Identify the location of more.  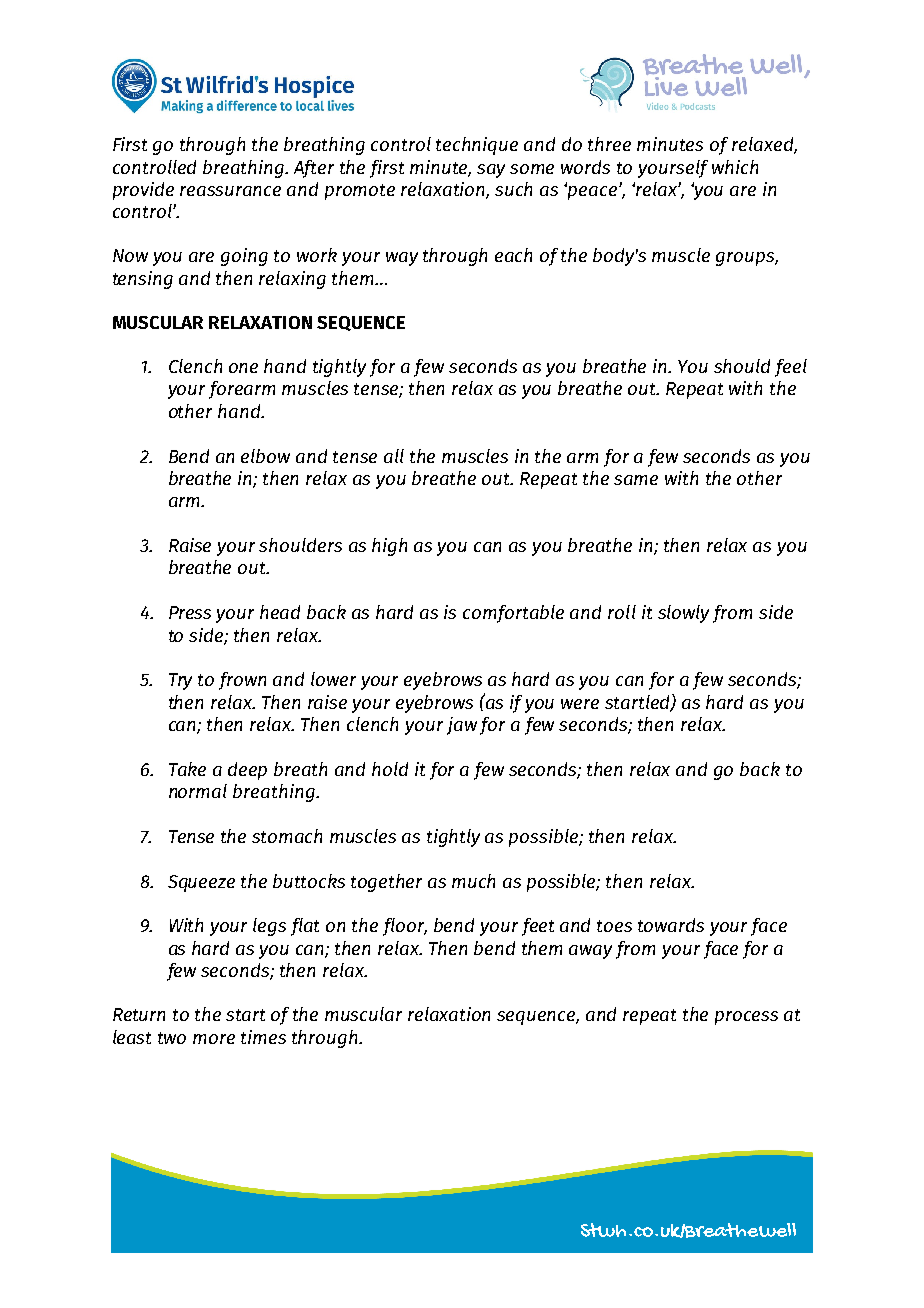
(214, 1039).
